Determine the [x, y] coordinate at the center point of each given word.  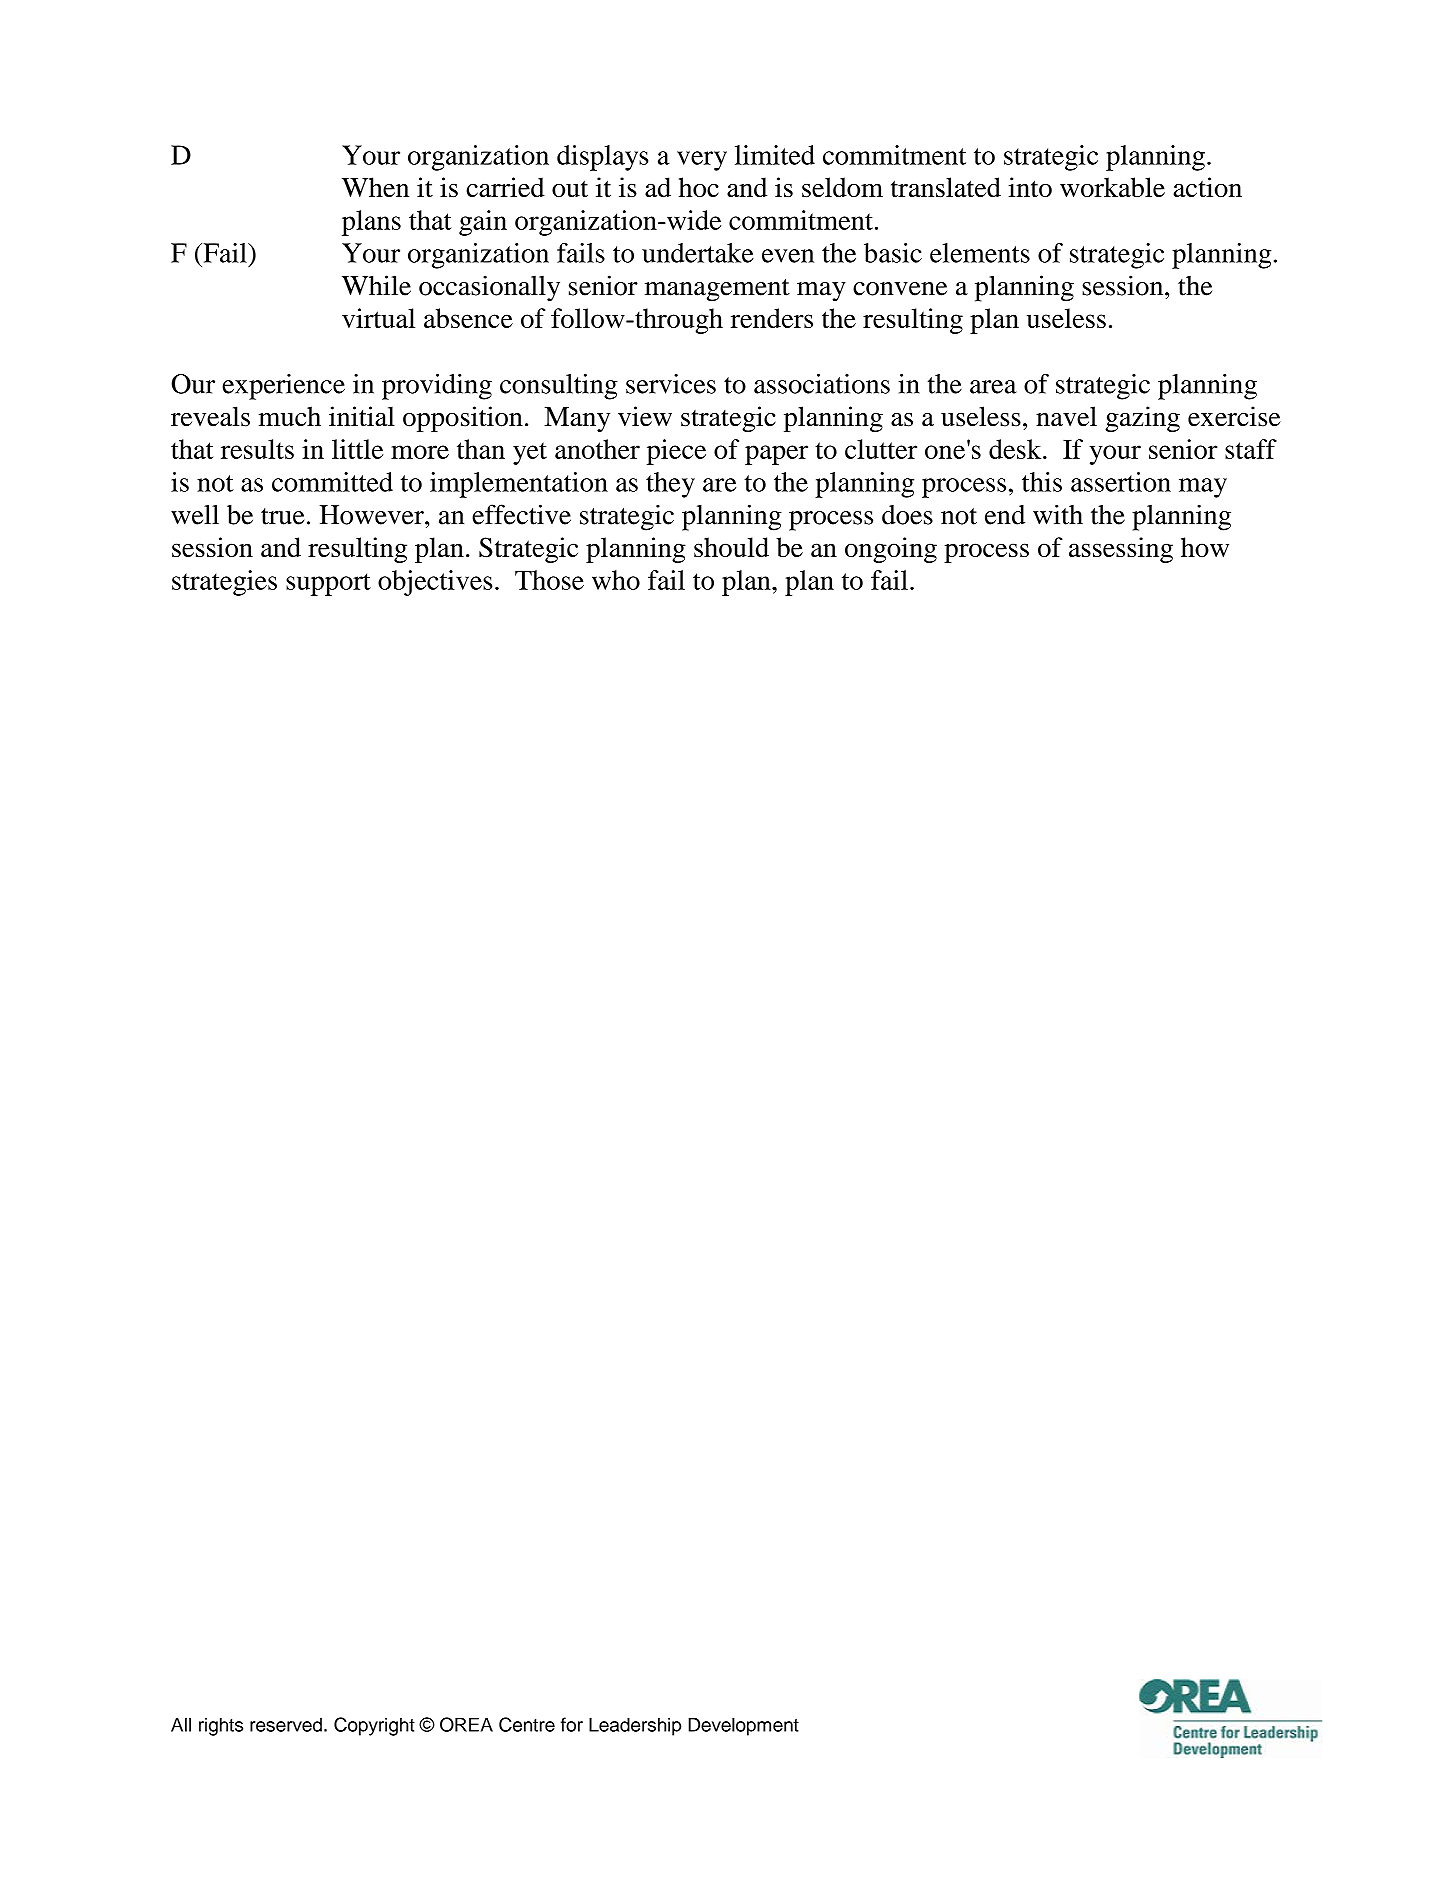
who [616, 580]
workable [1112, 187]
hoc [699, 187]
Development [743, 1726]
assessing [1121, 550]
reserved [286, 1724]
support [328, 584]
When [375, 187]
